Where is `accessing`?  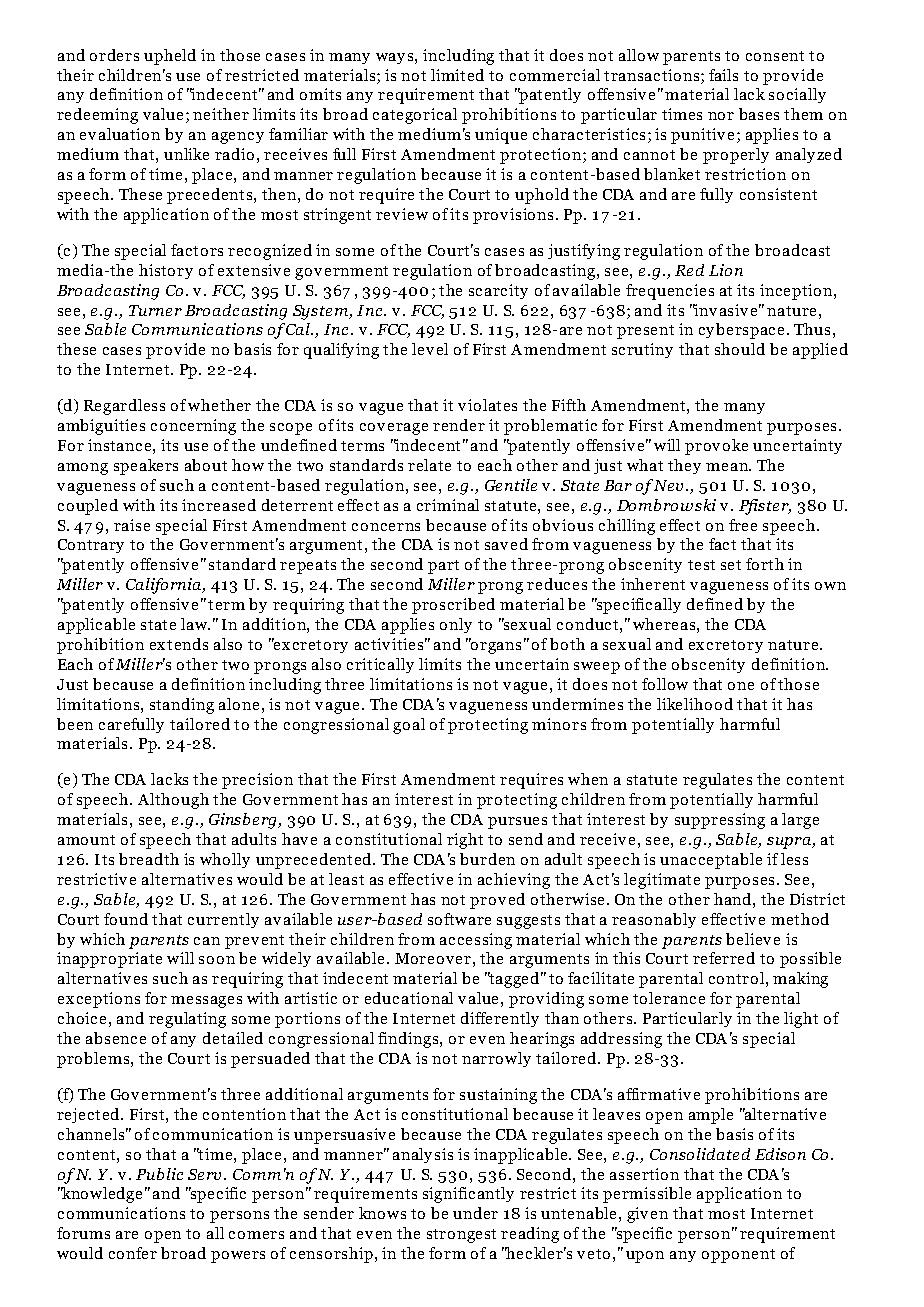 accessing is located at coordinates (476, 941).
